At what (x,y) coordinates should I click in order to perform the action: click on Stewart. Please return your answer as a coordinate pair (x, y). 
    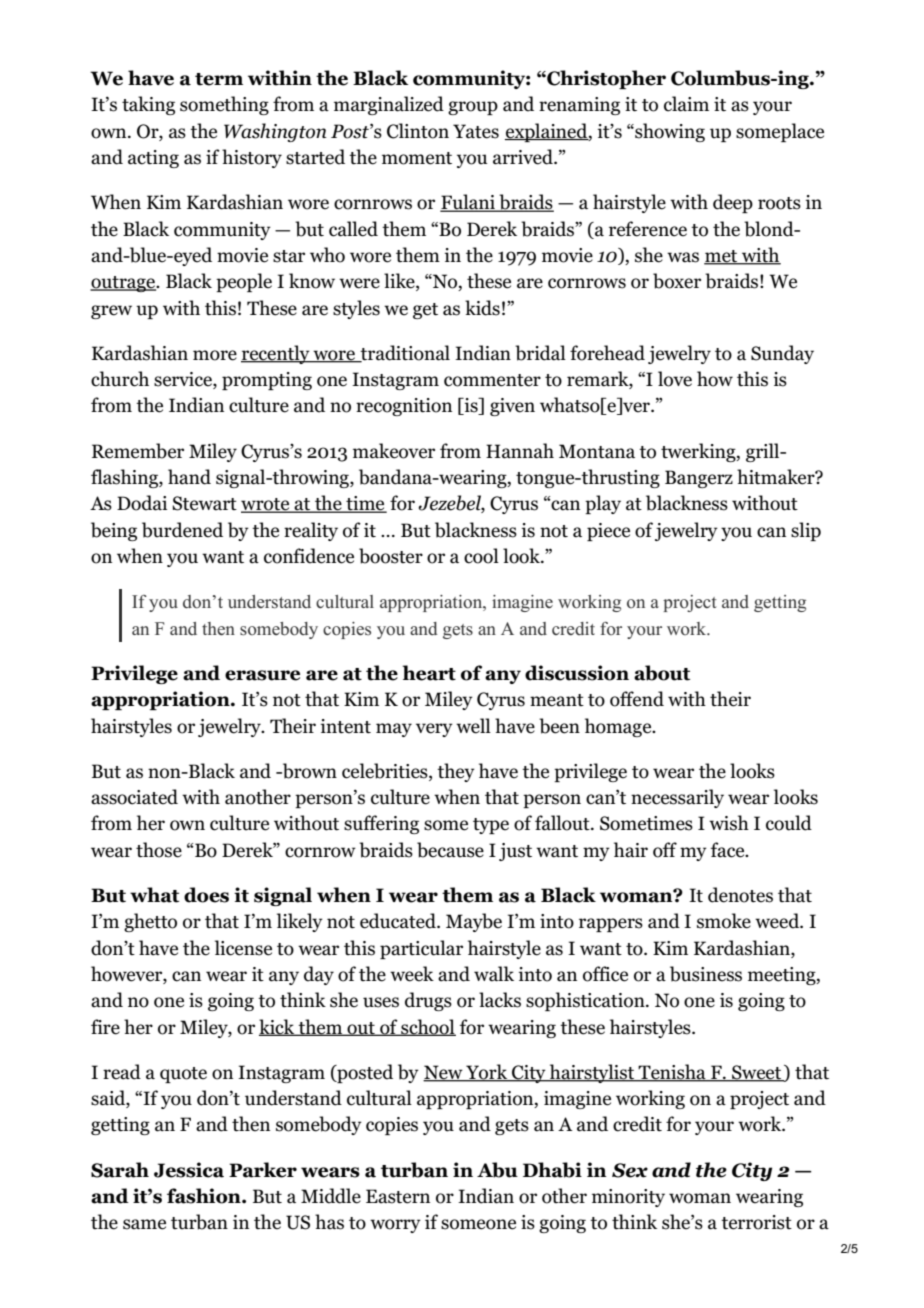
    Looking at the image, I should click on (204, 503).
